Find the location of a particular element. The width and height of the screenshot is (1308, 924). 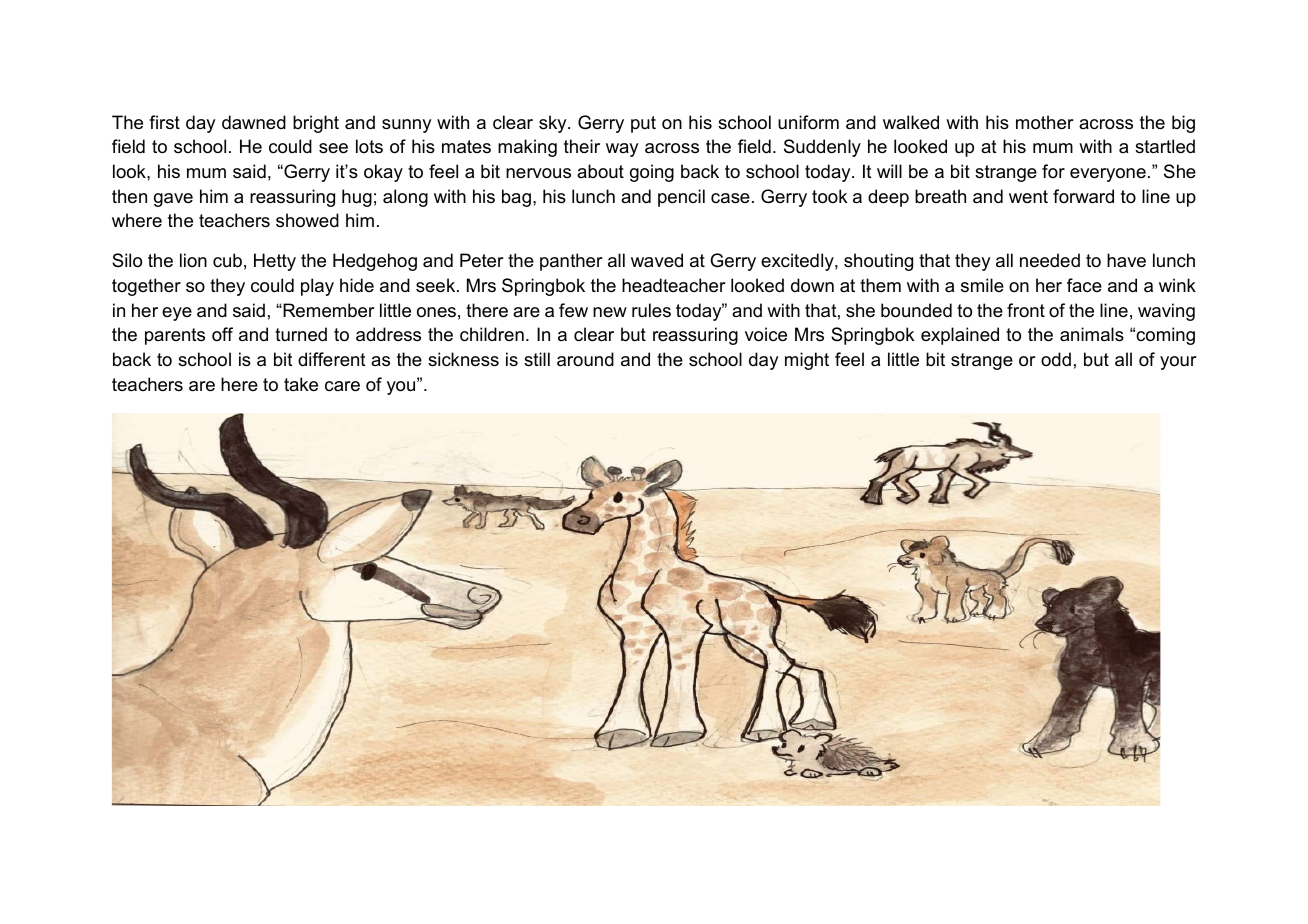

put is located at coordinates (643, 124).
